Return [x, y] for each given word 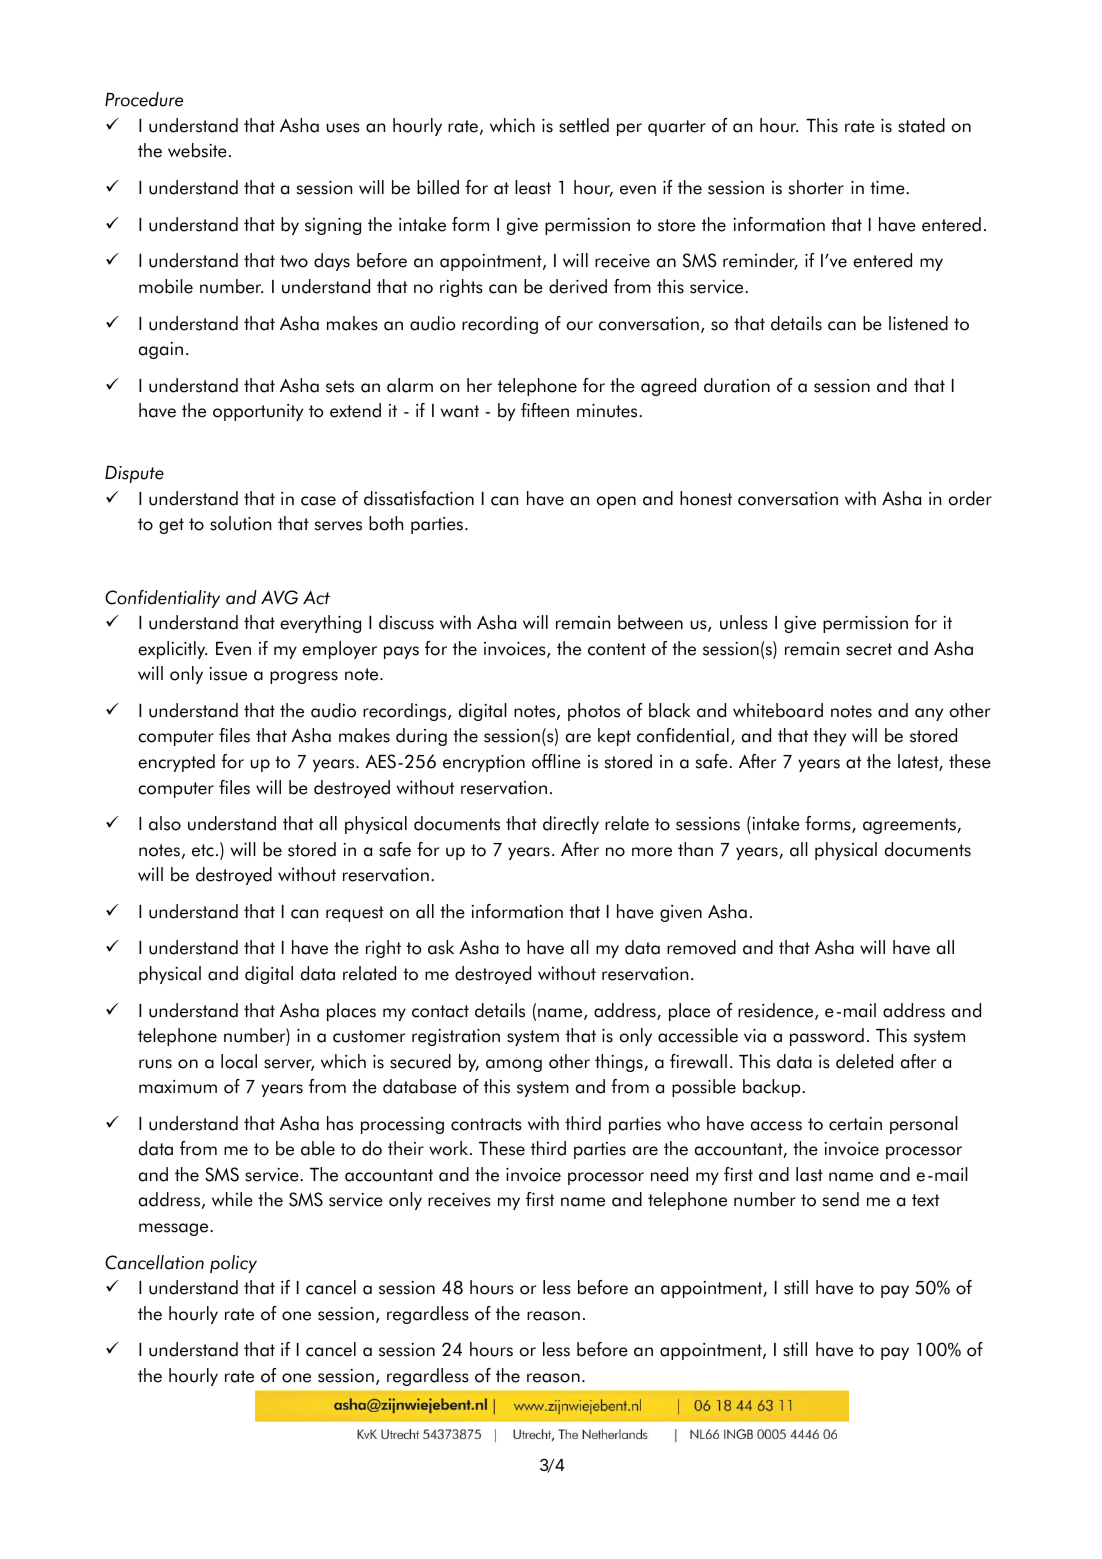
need [669, 1174]
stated [921, 125]
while [232, 1199]
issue [228, 674]
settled [584, 125]
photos [594, 712]
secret [869, 649]
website [197, 150]
